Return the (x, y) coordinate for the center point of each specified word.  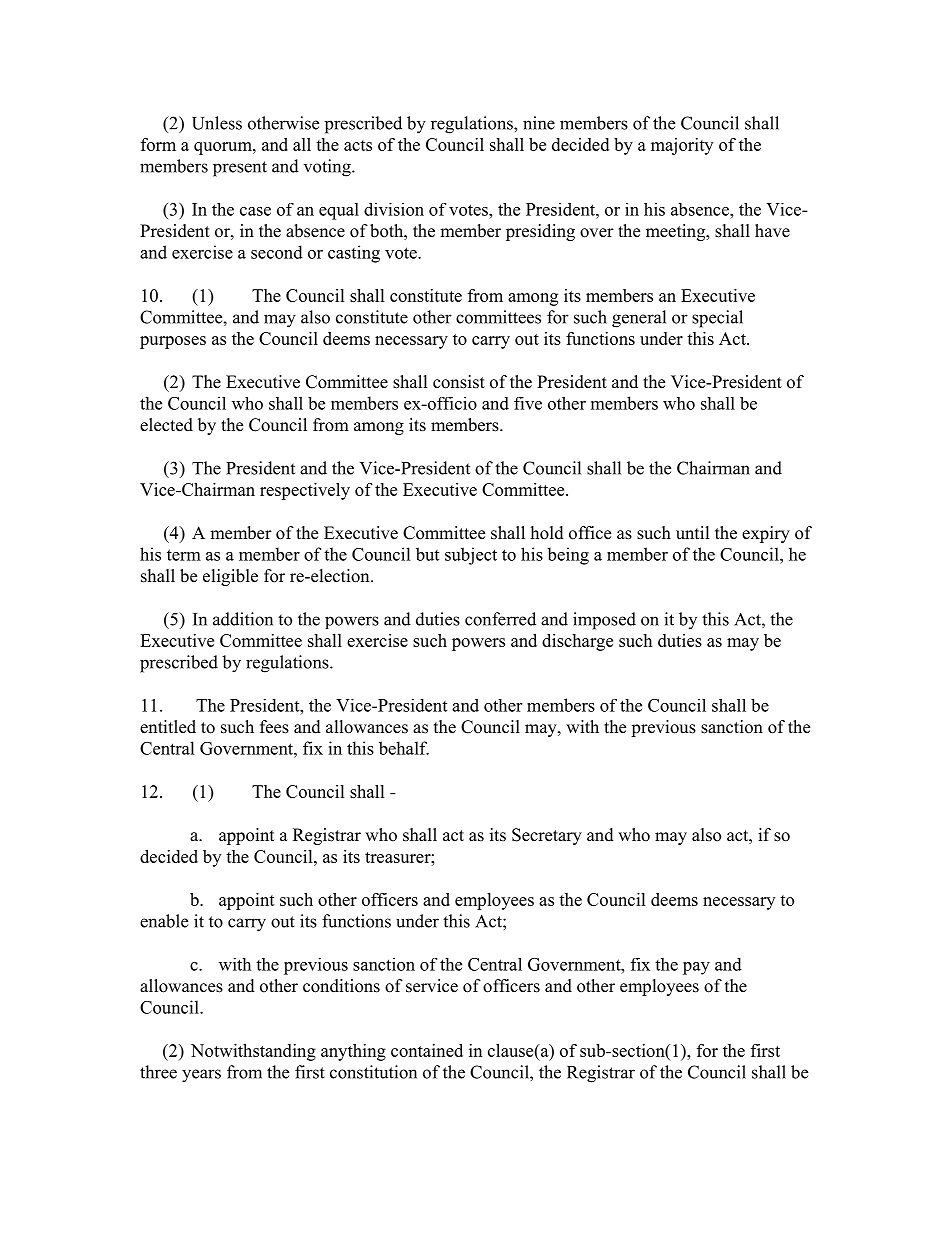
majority (682, 146)
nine (539, 123)
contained (427, 1050)
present (240, 169)
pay (696, 968)
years (201, 1076)
